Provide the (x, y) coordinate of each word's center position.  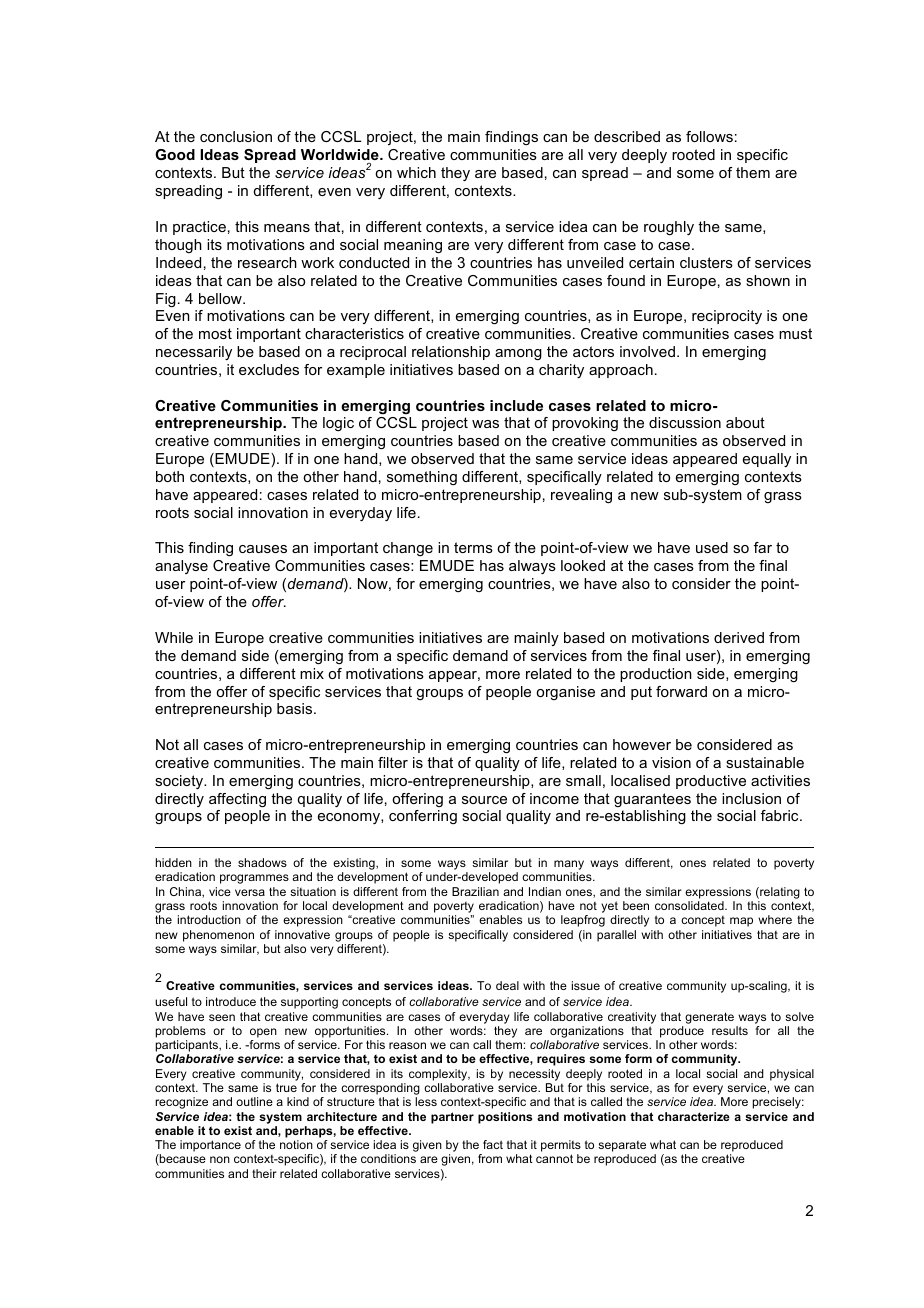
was (485, 424)
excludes (269, 369)
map (741, 922)
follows (709, 136)
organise (565, 693)
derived (739, 637)
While (174, 637)
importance (210, 1146)
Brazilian (475, 891)
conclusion (236, 136)
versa (250, 892)
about (745, 422)
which (416, 172)
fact (493, 1144)
